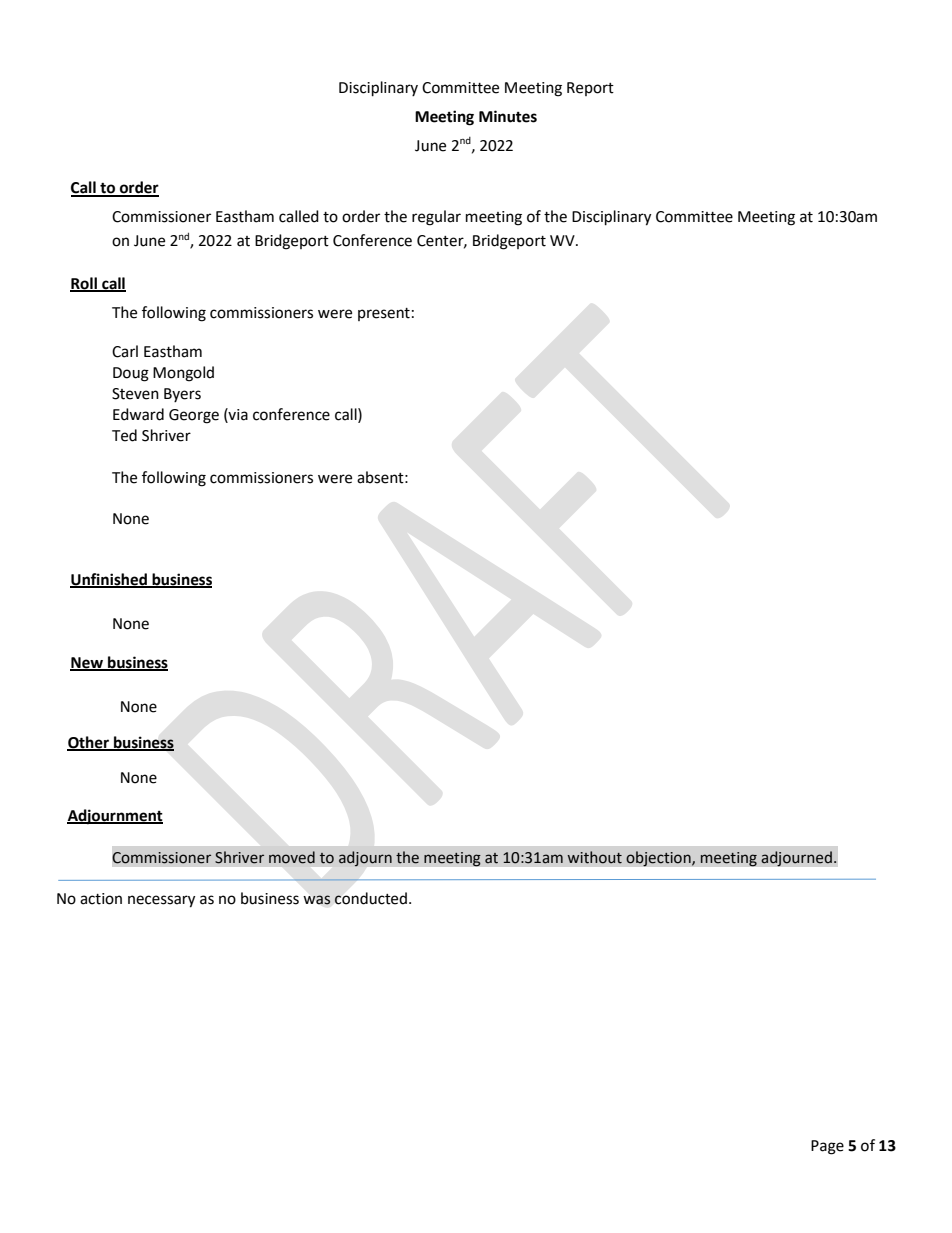  What do you see at coordinates (84, 284) in the image?
I see `Roll` at bounding box center [84, 284].
